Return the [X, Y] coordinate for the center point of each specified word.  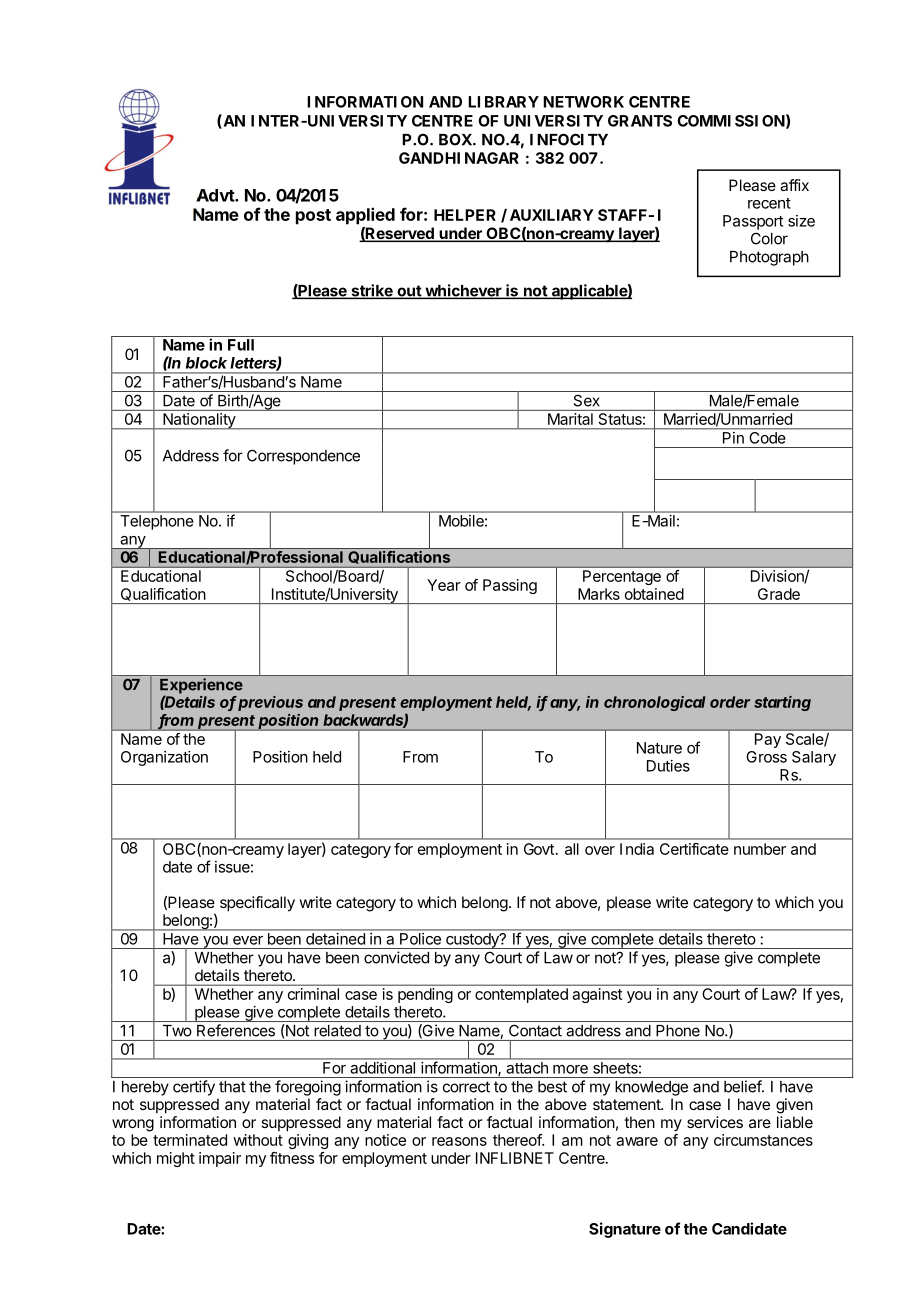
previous [270, 703]
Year [444, 585]
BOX [455, 139]
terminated [190, 1140]
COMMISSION [731, 121]
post [313, 217]
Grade [779, 594]
